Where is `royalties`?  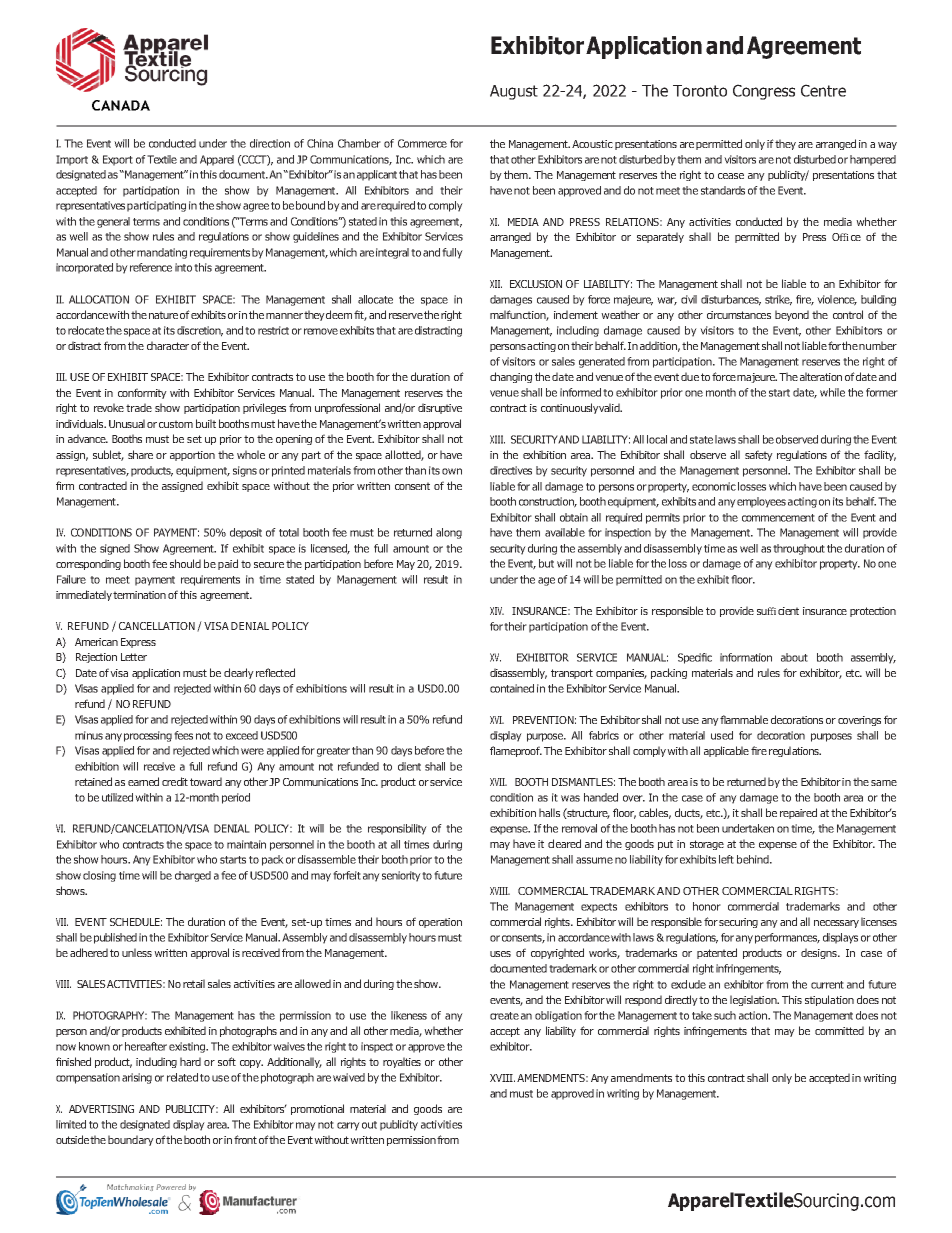 royalties is located at coordinates (402, 1062).
